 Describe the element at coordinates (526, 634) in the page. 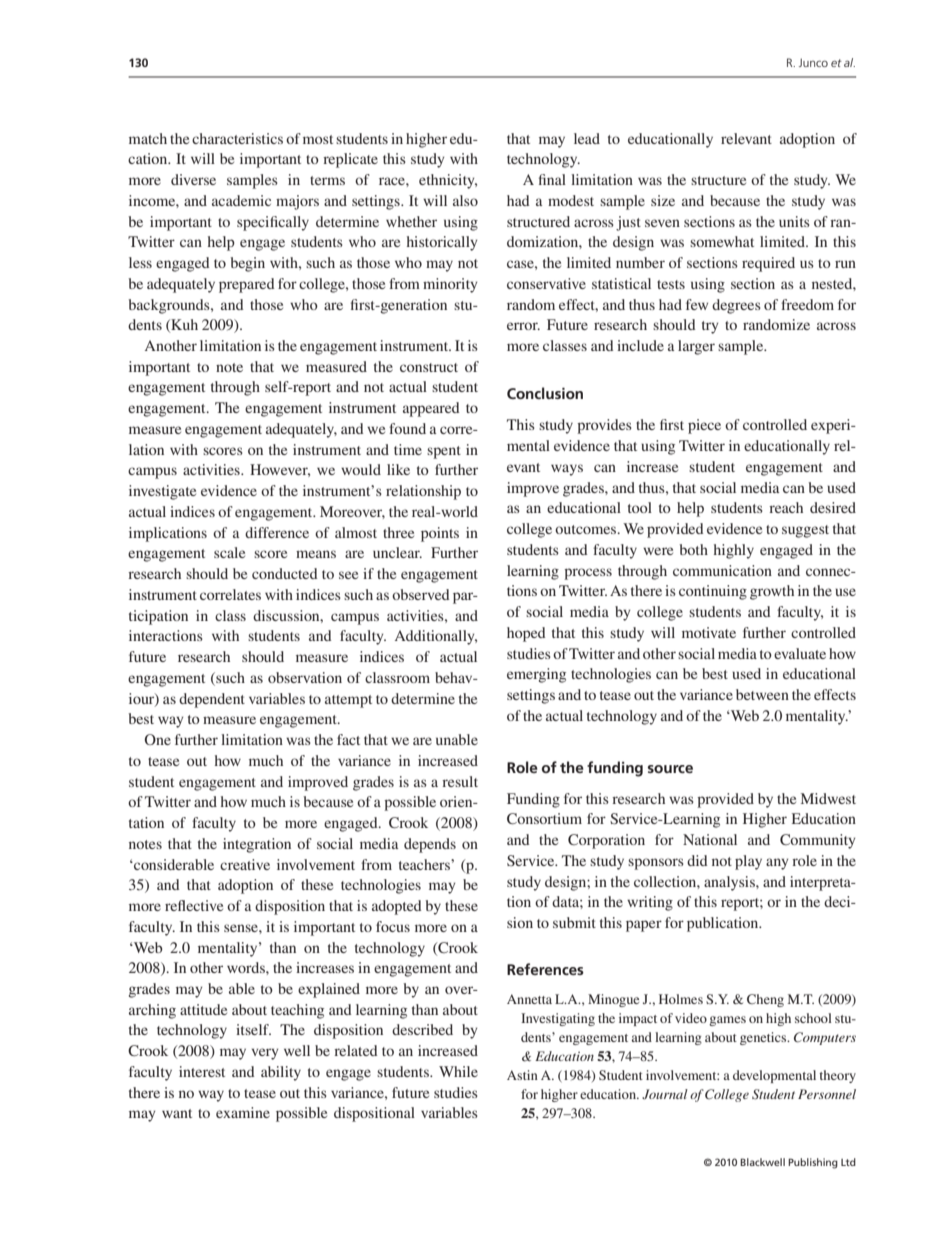

I see `hoped` at that location.
